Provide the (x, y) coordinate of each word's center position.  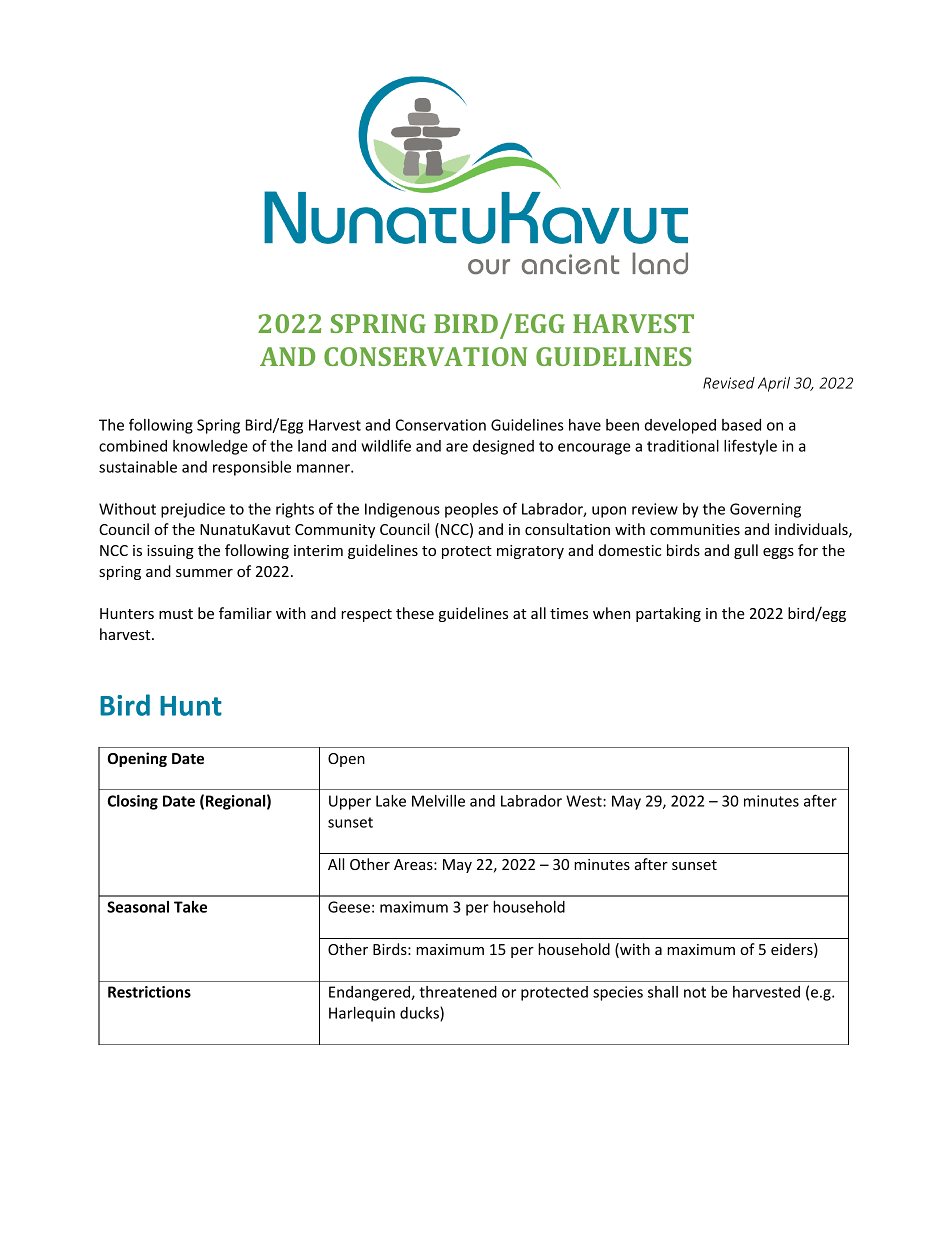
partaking (668, 614)
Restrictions (149, 992)
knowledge (210, 447)
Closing (133, 802)
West (585, 801)
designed (503, 447)
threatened (458, 992)
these (415, 613)
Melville (438, 801)
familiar (245, 613)
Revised (729, 383)
